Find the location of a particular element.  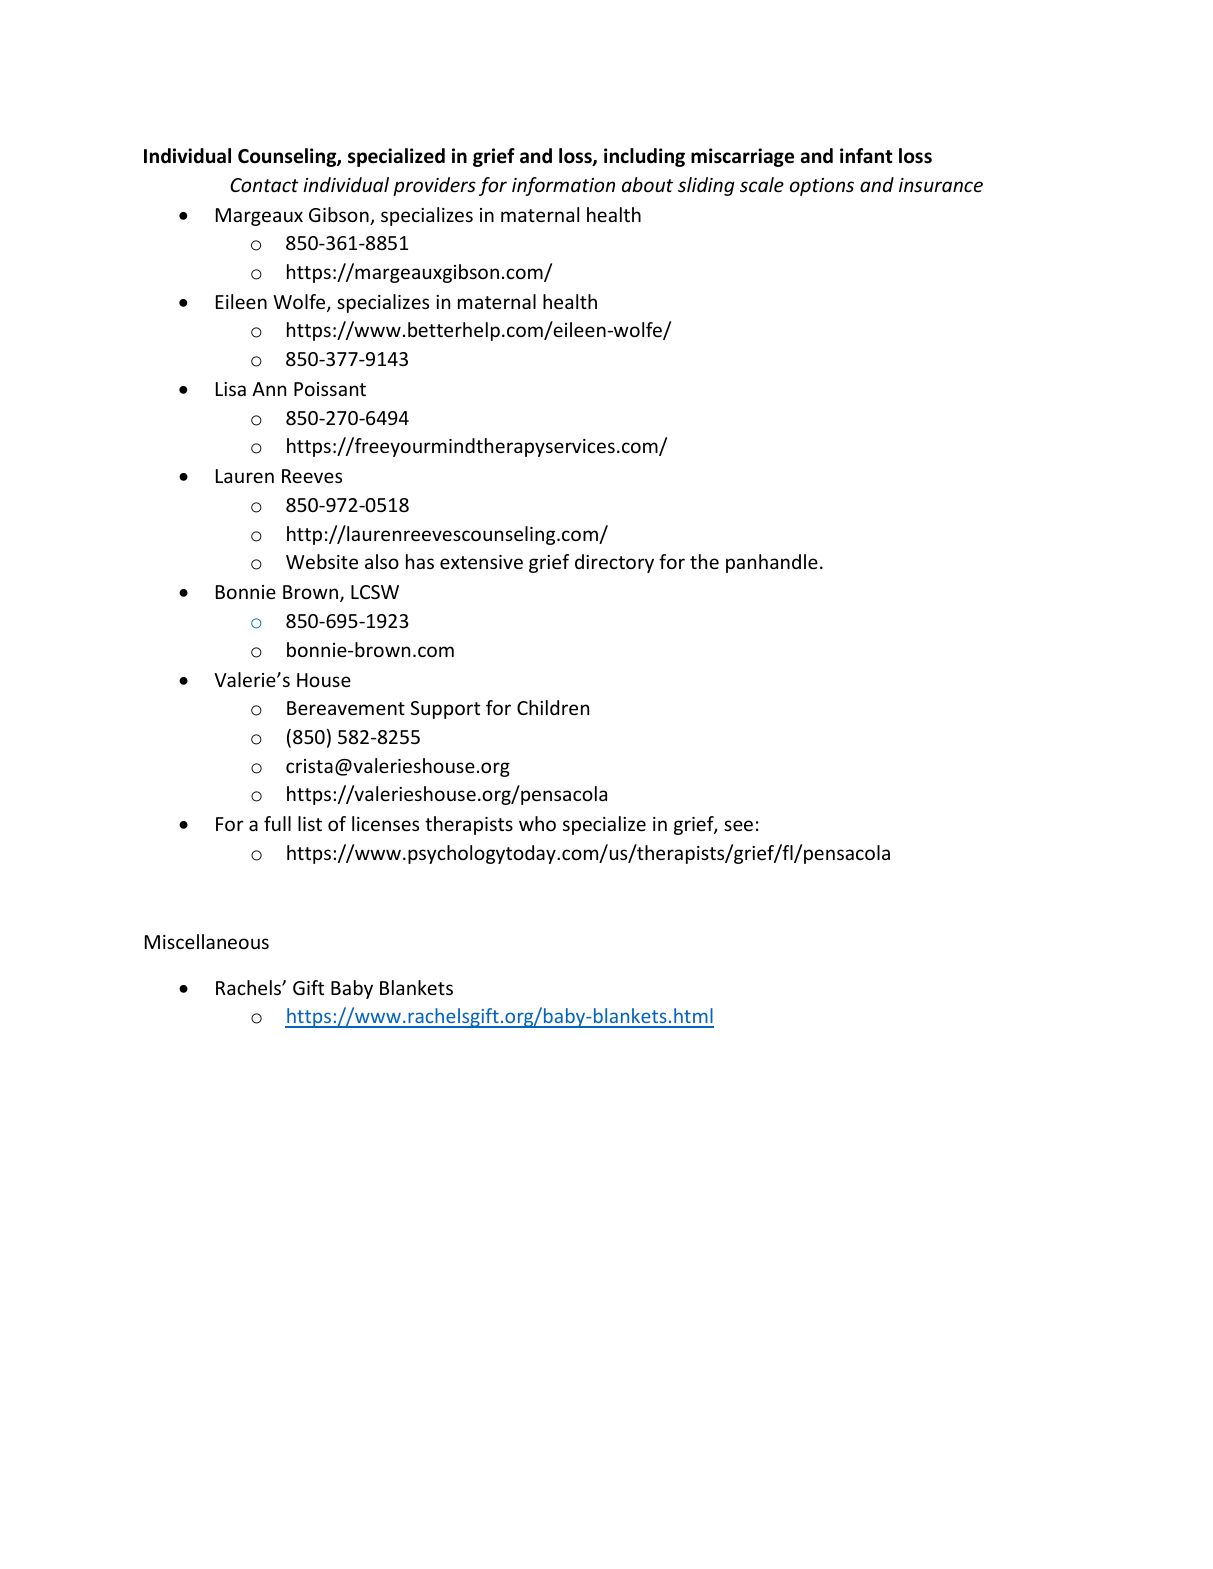

Children is located at coordinates (553, 707).
